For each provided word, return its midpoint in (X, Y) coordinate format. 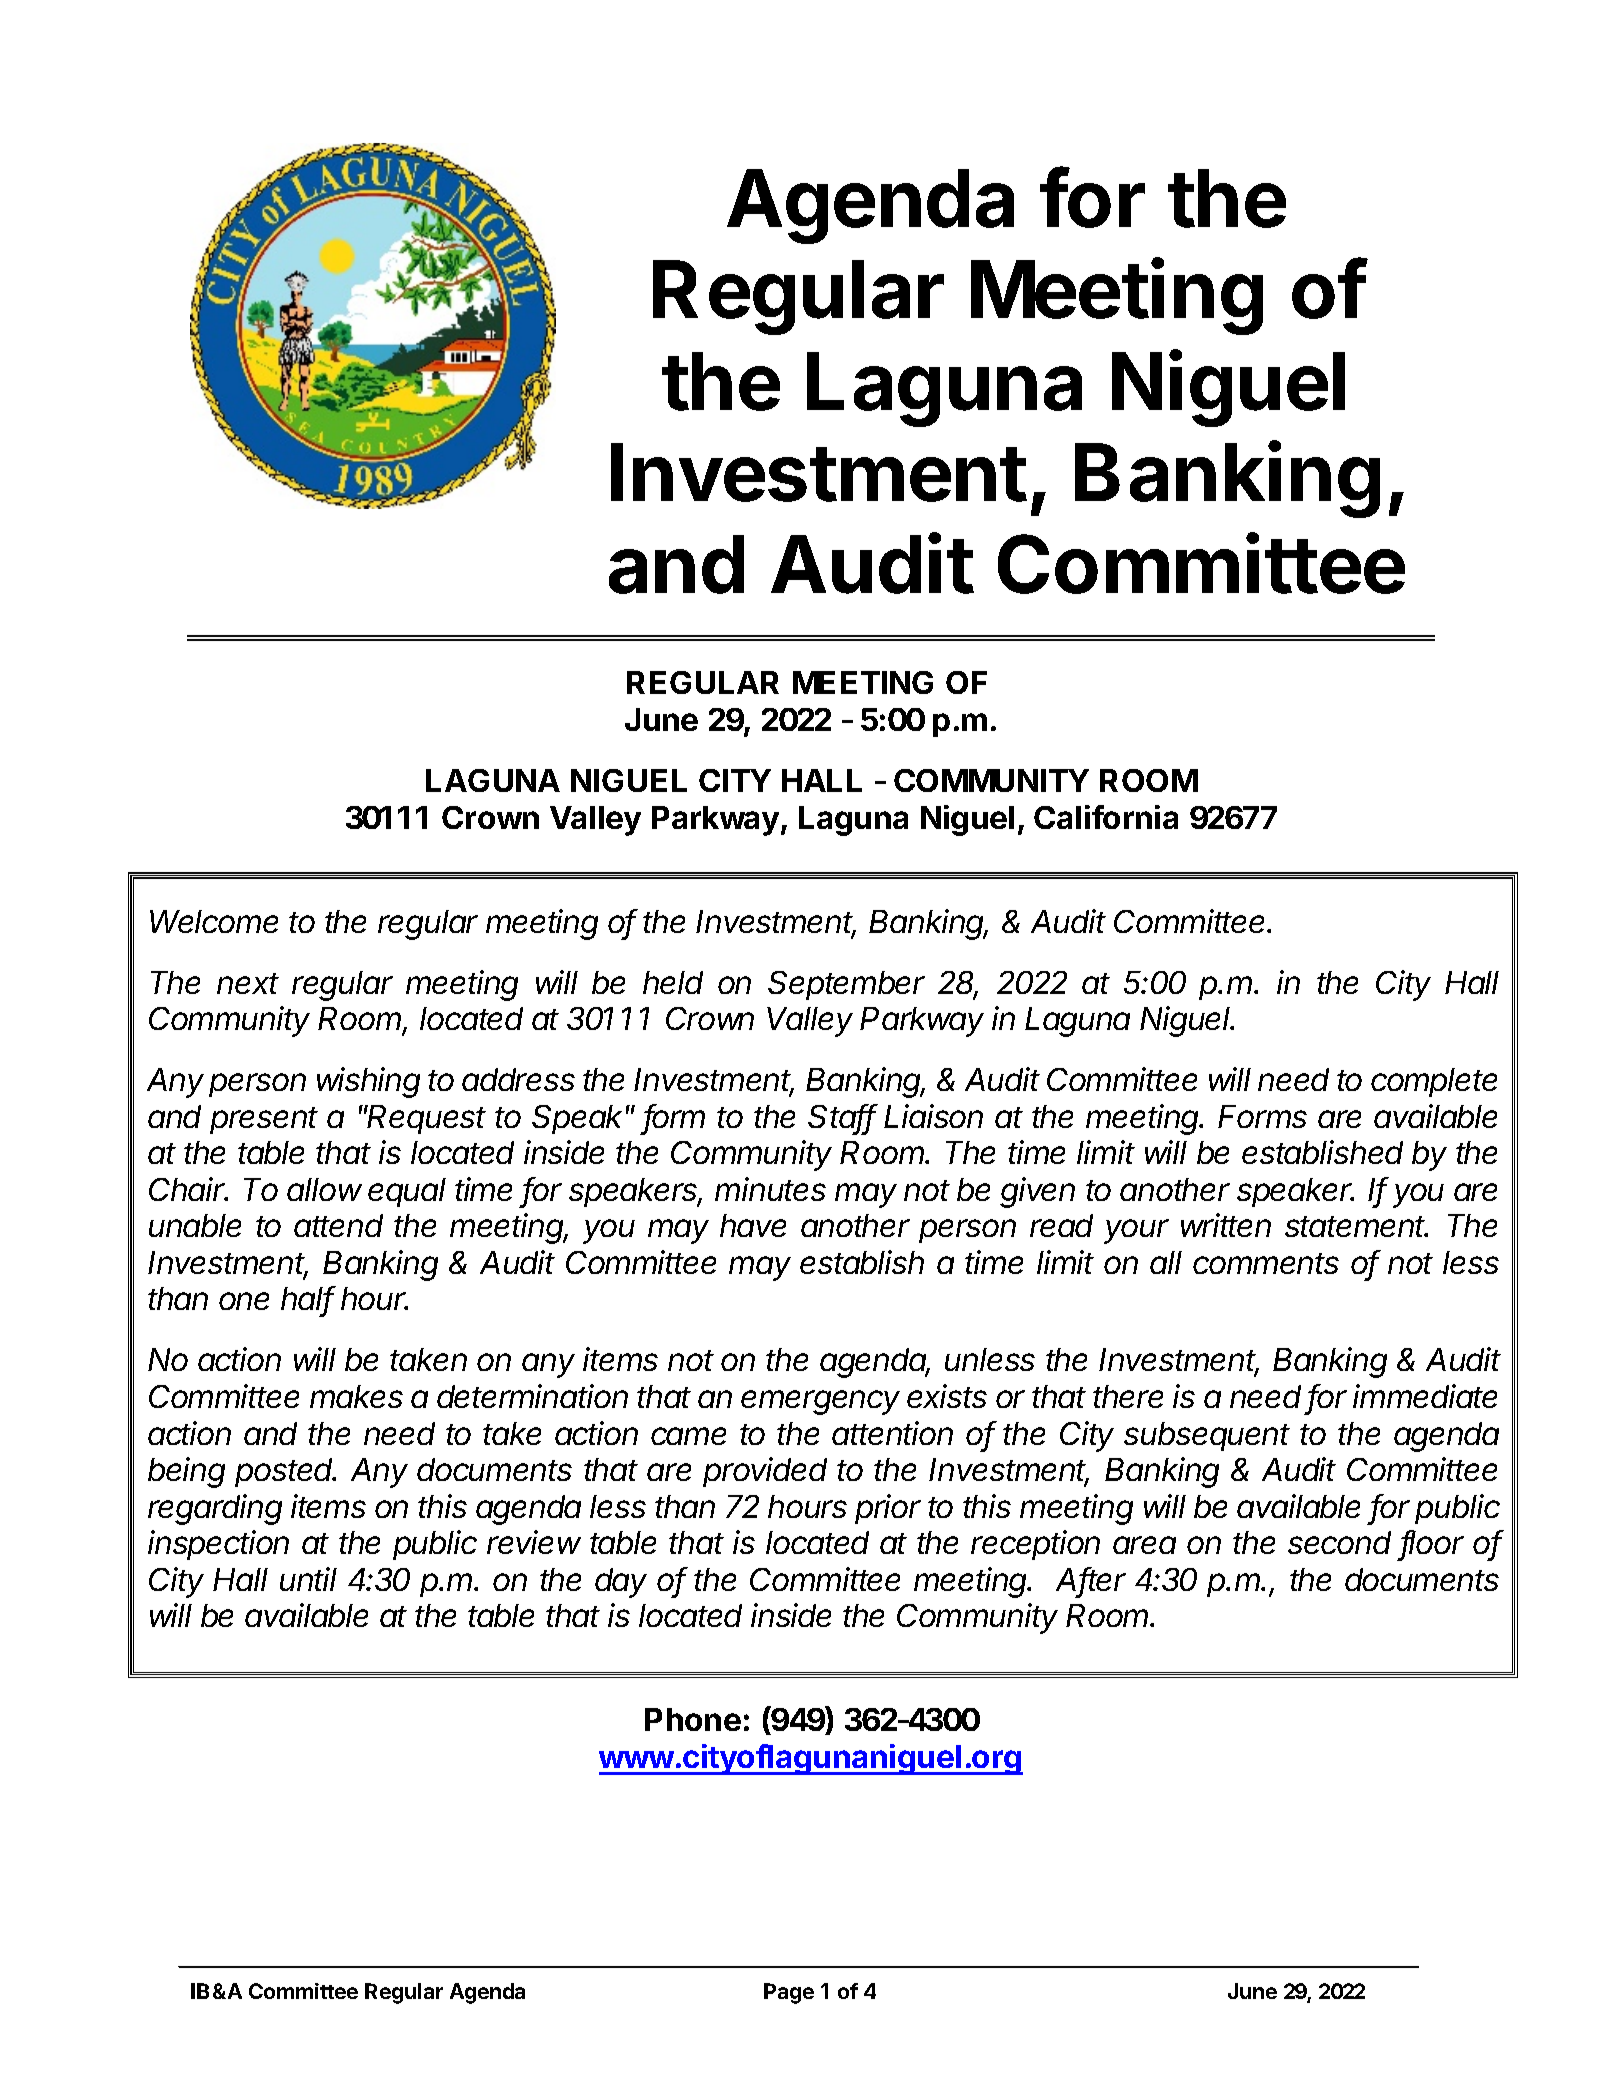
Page (789, 1993)
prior (888, 1509)
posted (285, 1472)
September (846, 985)
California (1106, 817)
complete (1434, 1082)
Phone (693, 1719)
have (753, 1225)
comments (1266, 1263)
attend (338, 1225)
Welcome (214, 921)
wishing (368, 1082)
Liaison (933, 1116)
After (1091, 1580)
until (308, 1579)
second (1339, 1542)
